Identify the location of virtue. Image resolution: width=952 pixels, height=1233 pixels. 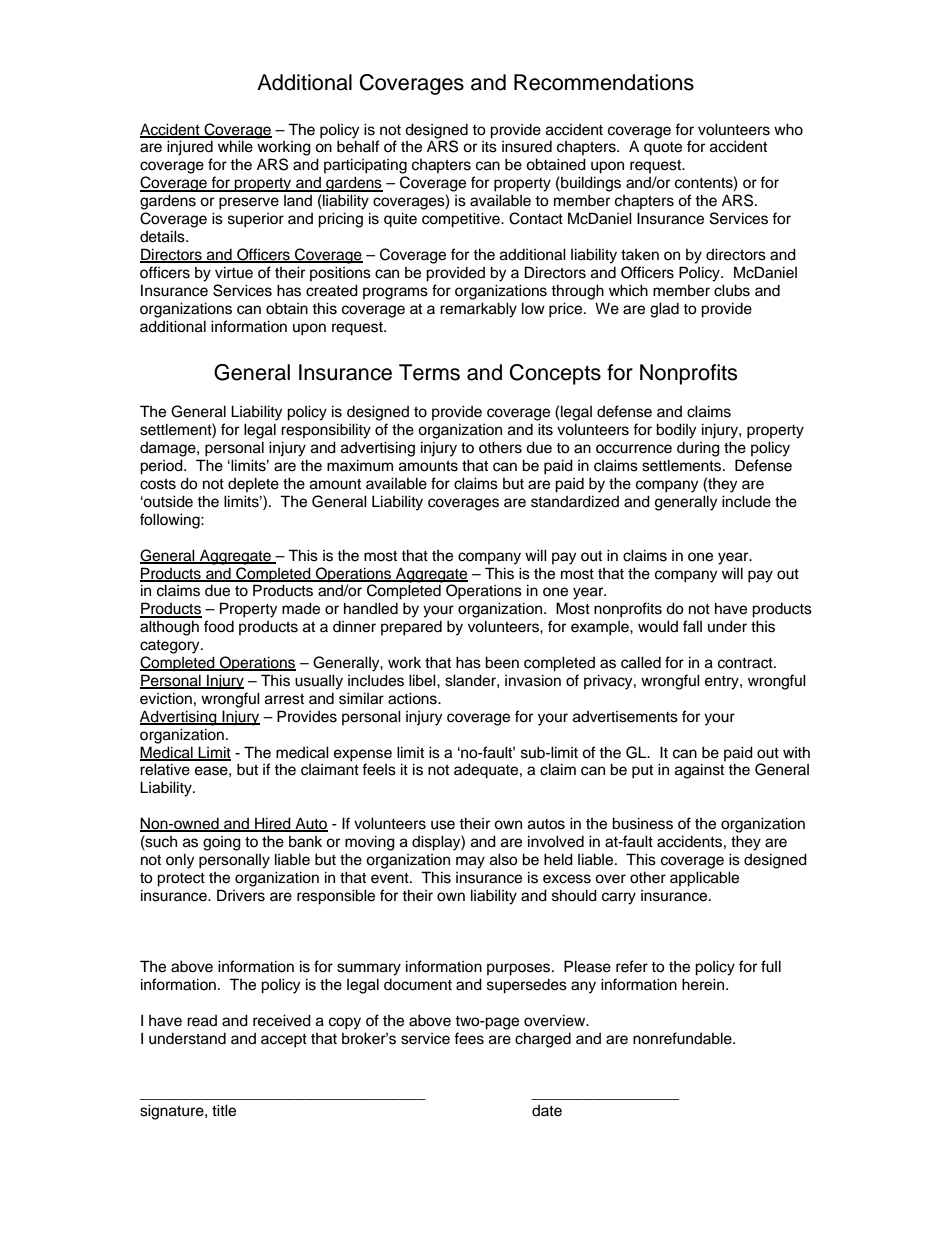
(234, 272).
